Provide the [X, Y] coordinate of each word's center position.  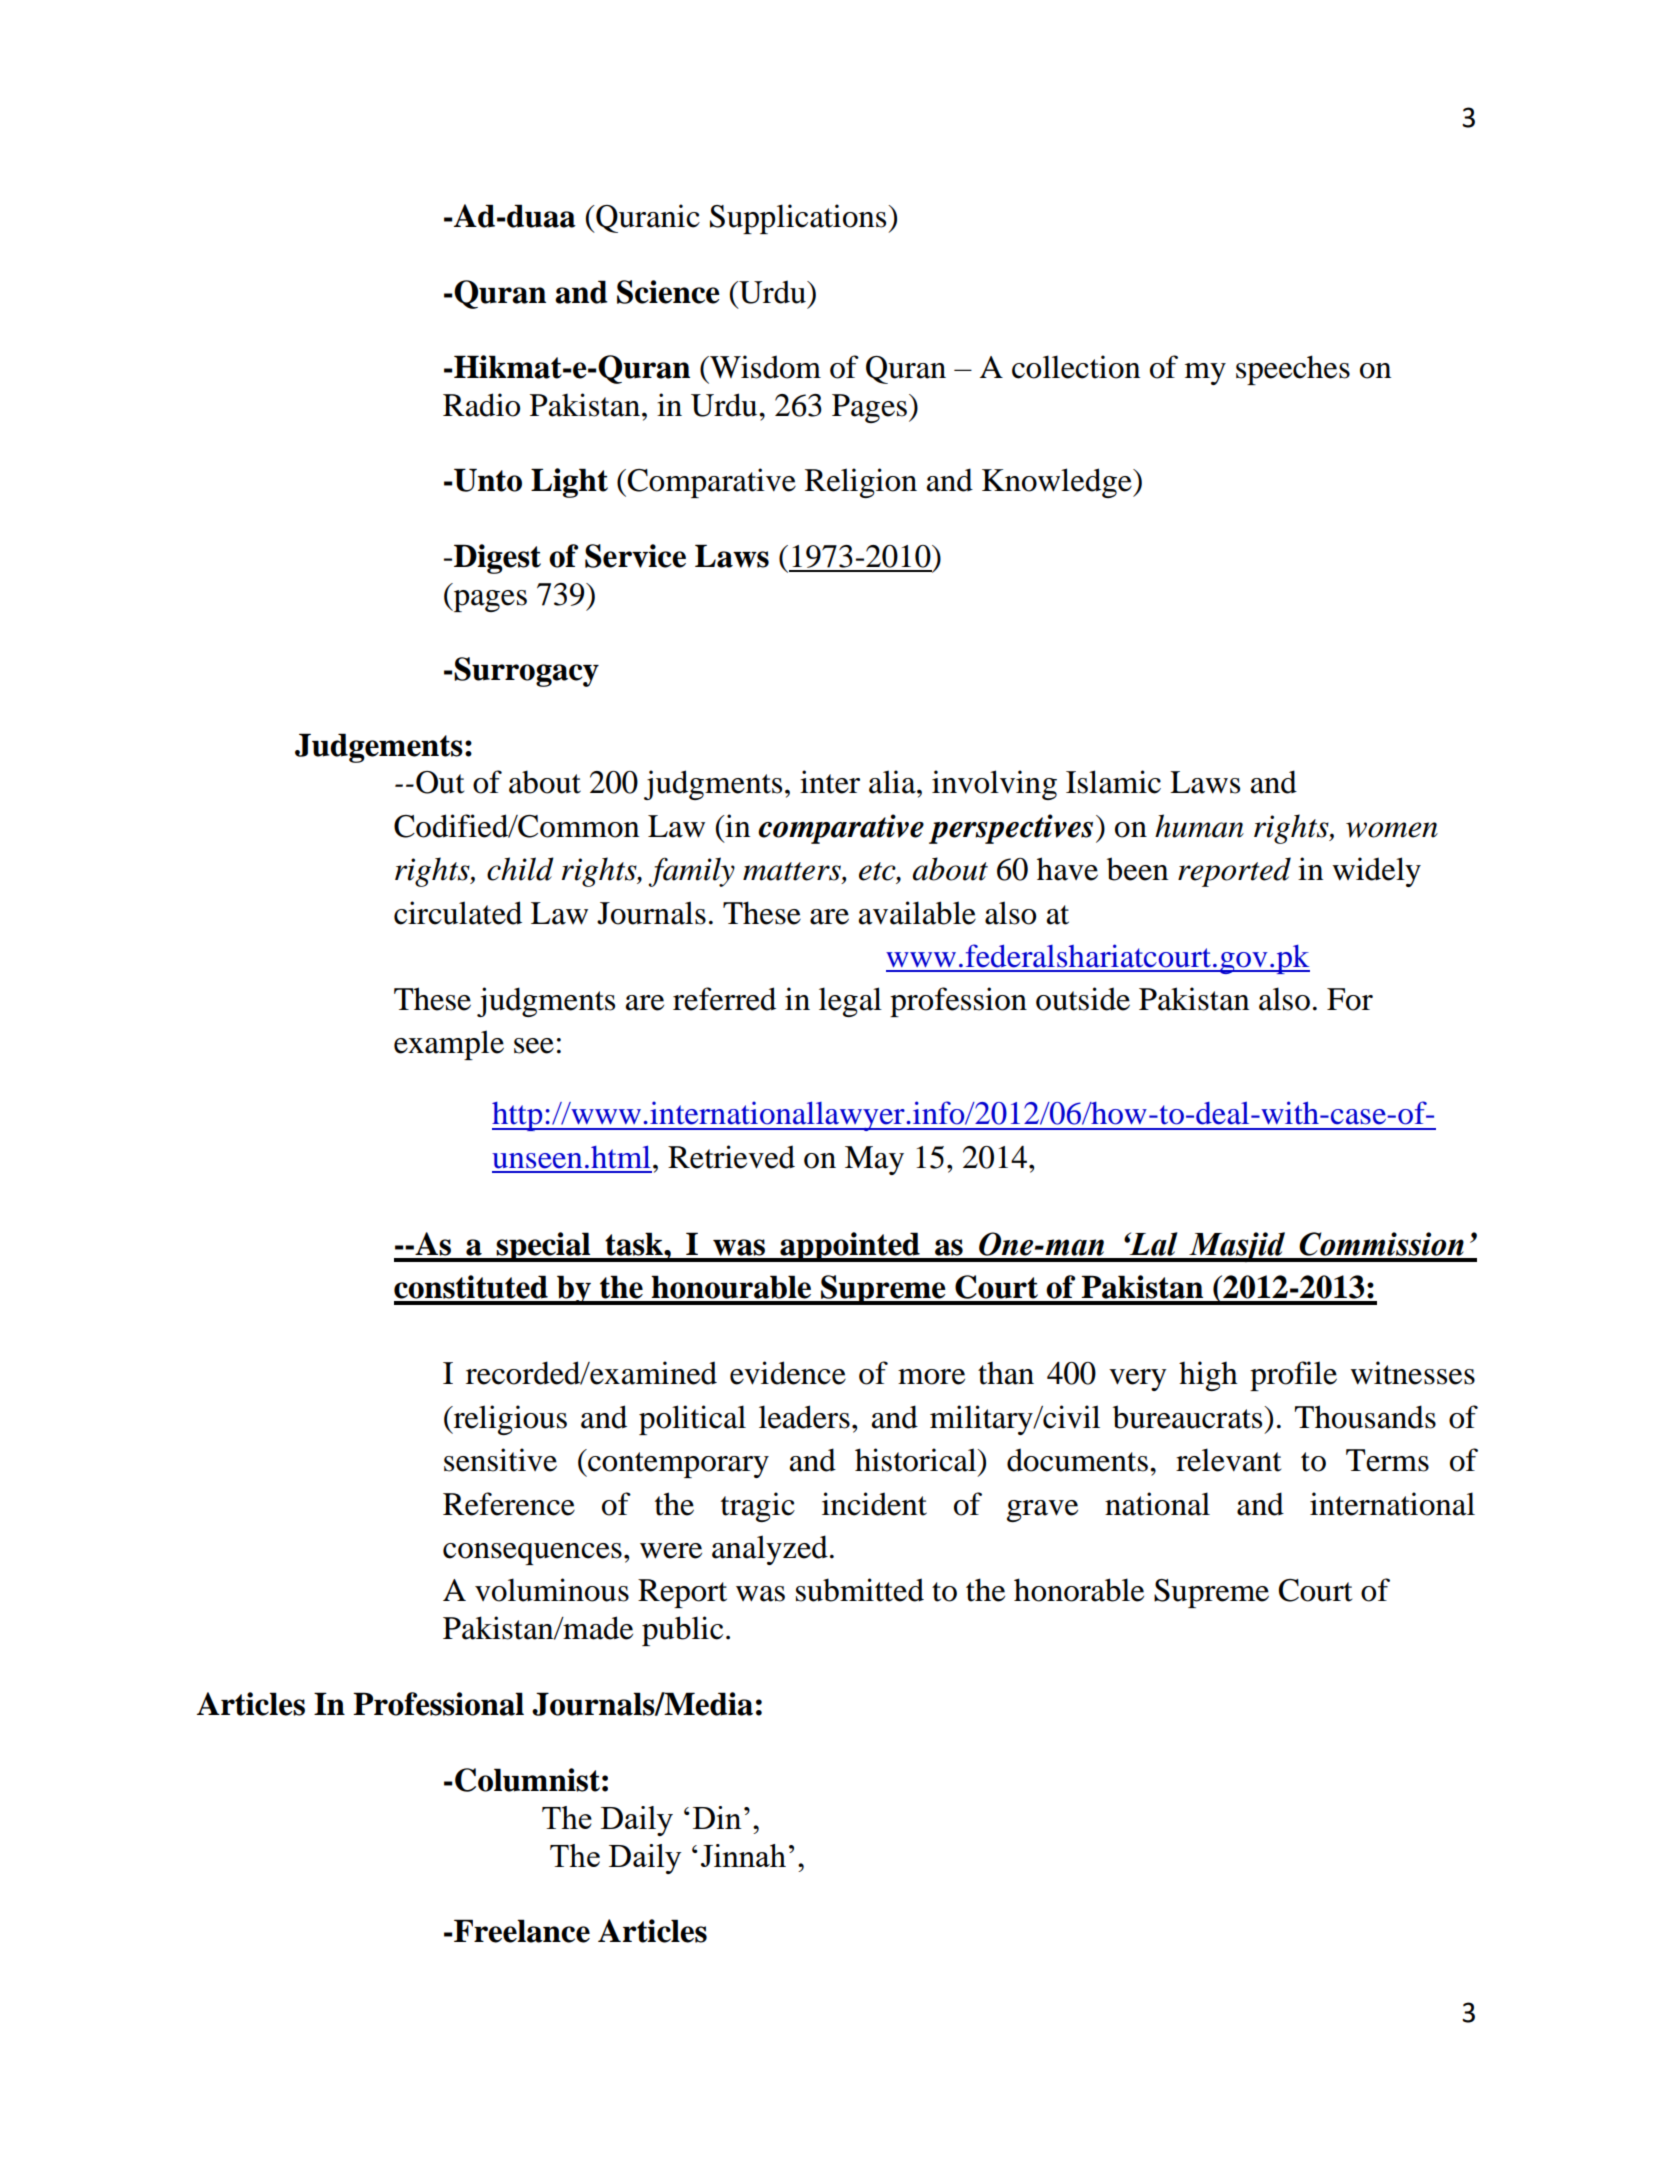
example [449, 1045]
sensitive [500, 1460]
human [1199, 826]
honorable [1079, 1590]
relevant [1228, 1460]
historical [917, 1460]
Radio [481, 405]
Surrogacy [525, 672]
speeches [1293, 370]
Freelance [521, 1931]
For [1350, 999]
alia [893, 782]
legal [850, 1002]
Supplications [799, 219]
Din [717, 1817]
